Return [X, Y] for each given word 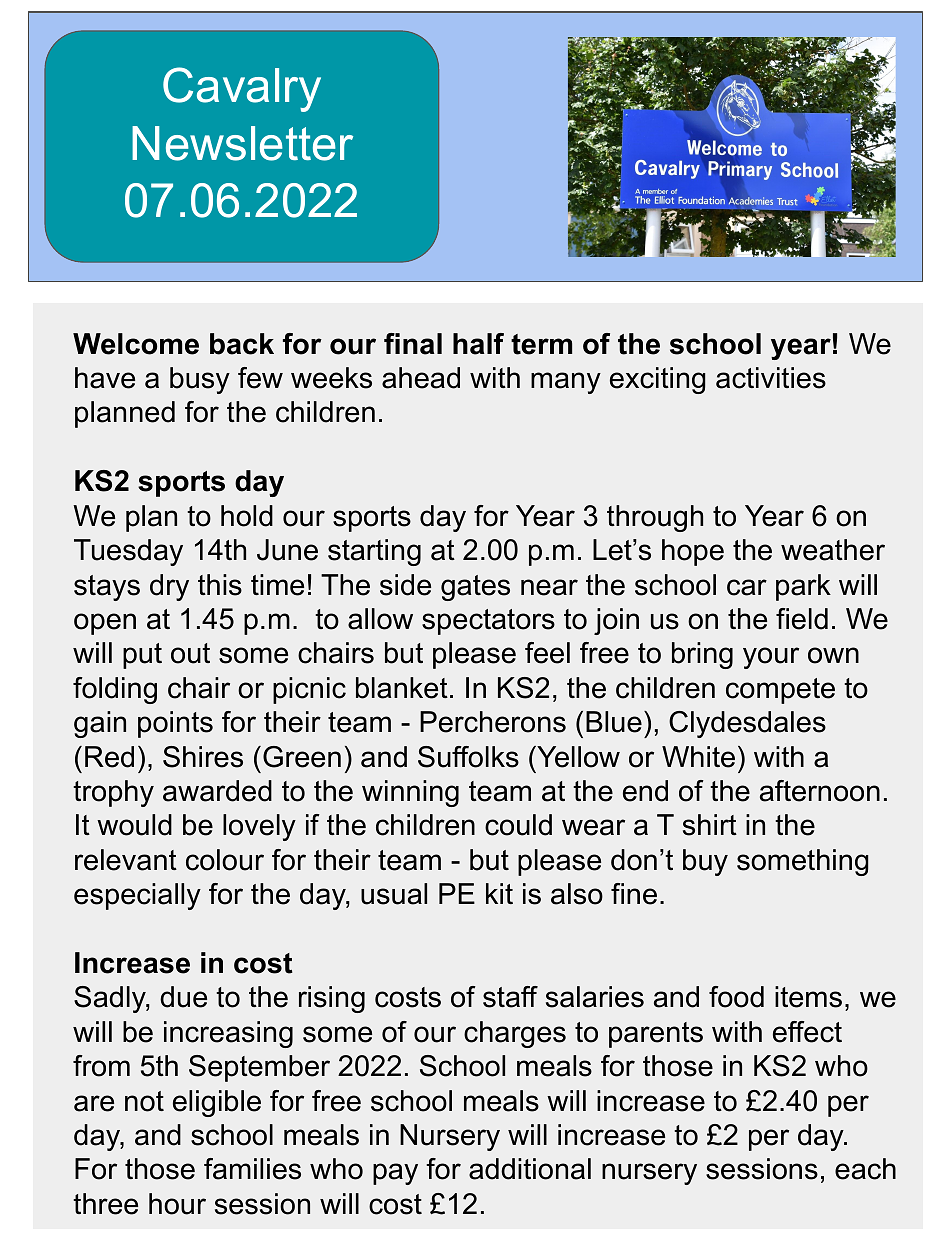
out [190, 653]
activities [771, 378]
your [771, 658]
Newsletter [242, 143]
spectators [488, 622]
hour [177, 1204]
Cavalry [242, 89]
